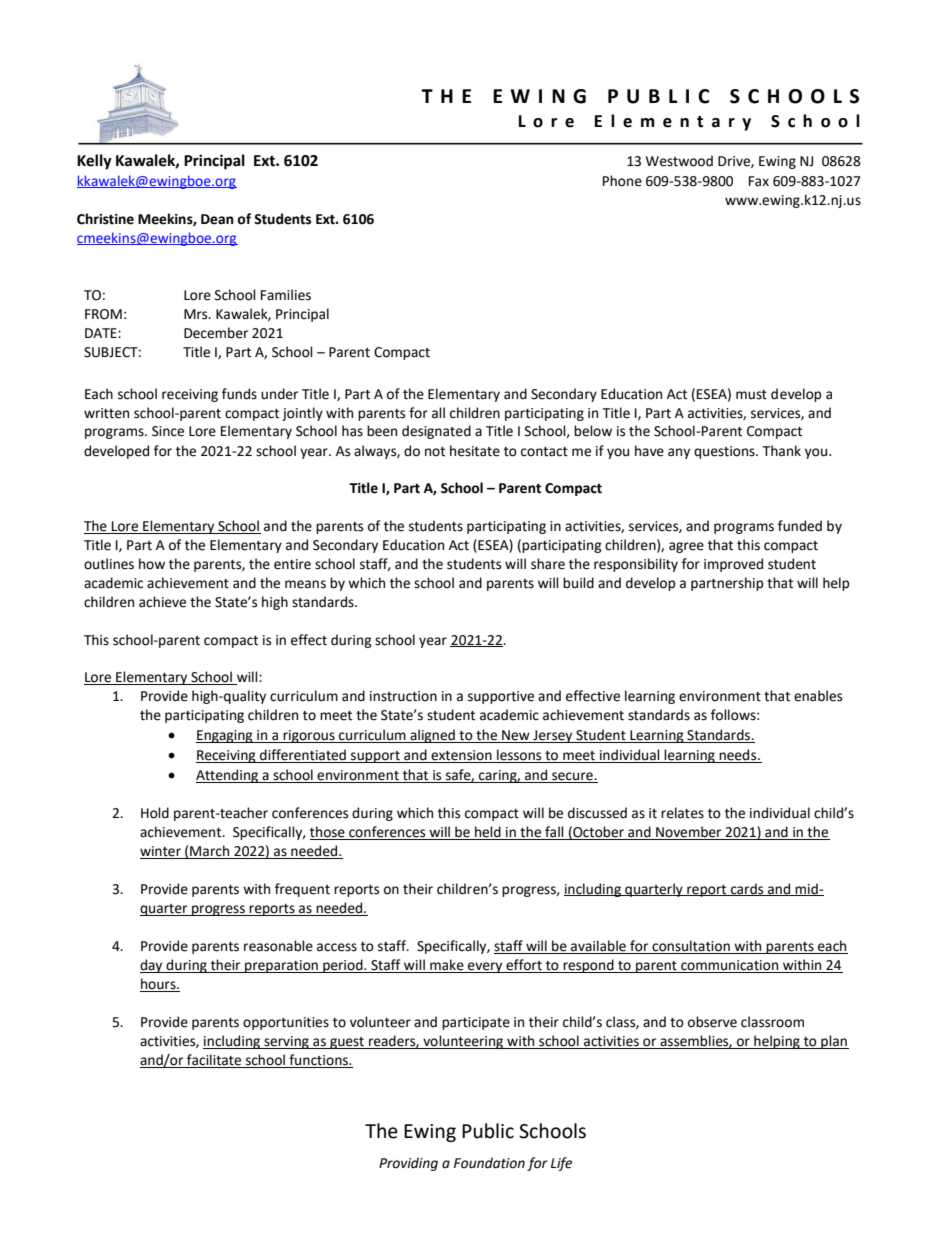 The image size is (952, 1233). I want to click on must, so click(751, 395).
